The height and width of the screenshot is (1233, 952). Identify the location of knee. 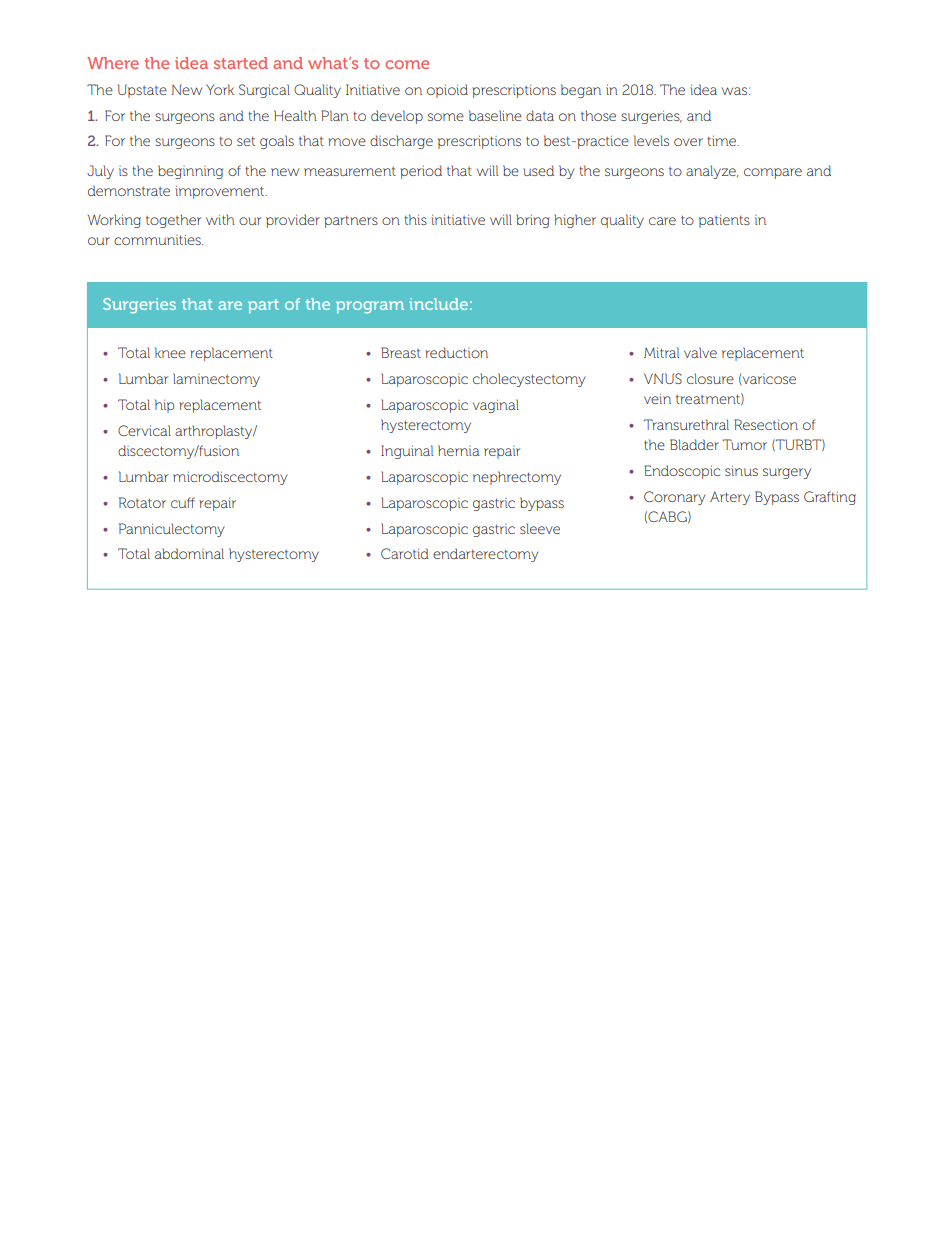
(170, 352).
